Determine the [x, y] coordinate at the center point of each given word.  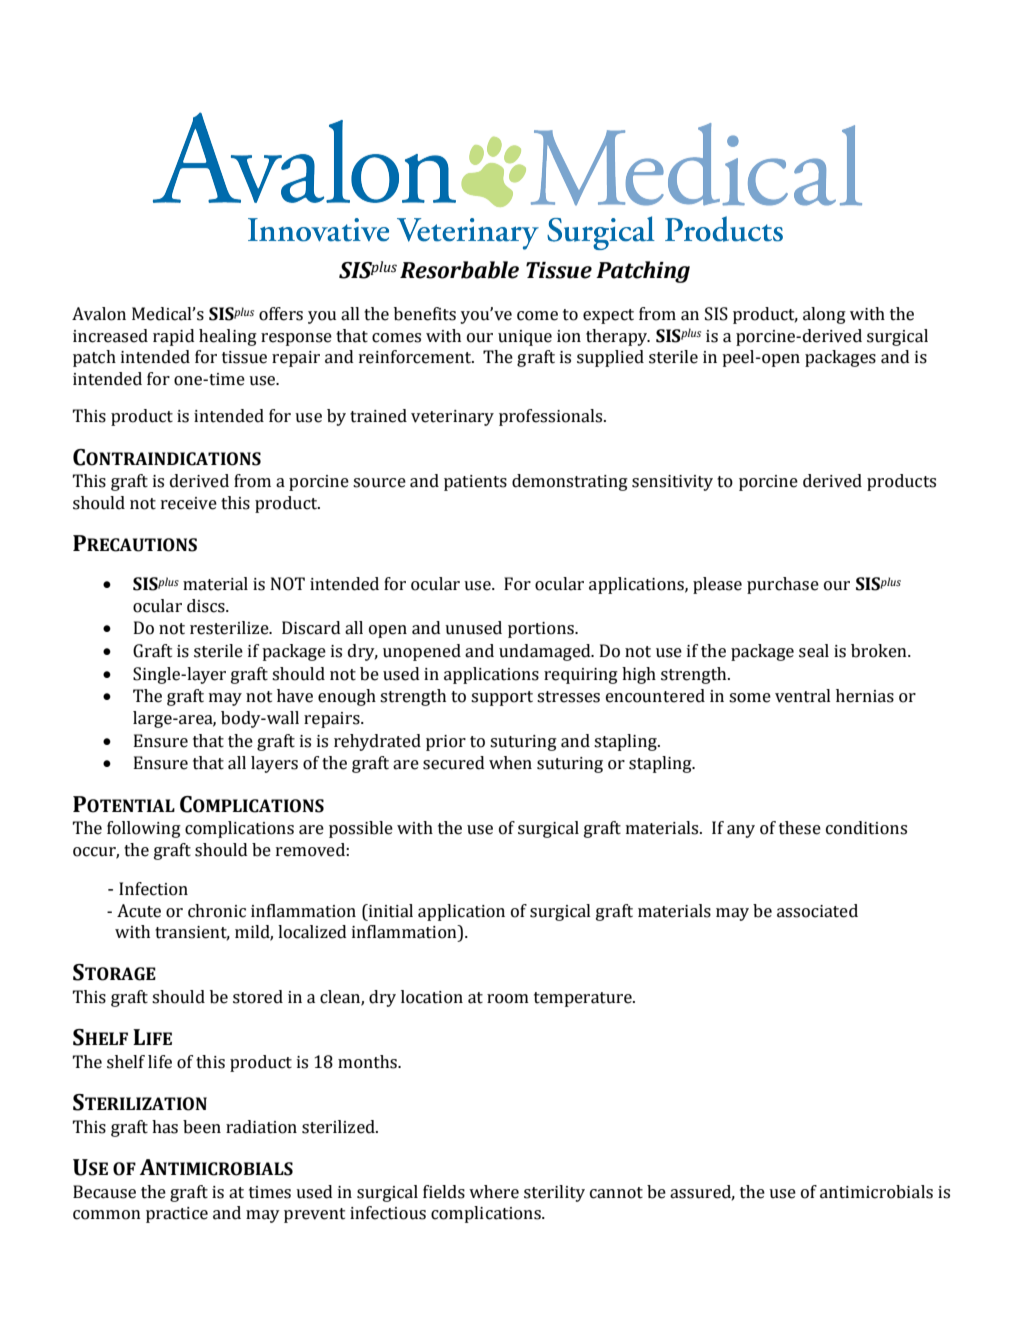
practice [177, 1215]
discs [207, 606]
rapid [174, 337]
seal [814, 651]
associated [817, 911]
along [824, 315]
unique [525, 338]
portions [542, 630]
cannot [616, 1193]
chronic [217, 911]
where [494, 1192]
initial [389, 911]
